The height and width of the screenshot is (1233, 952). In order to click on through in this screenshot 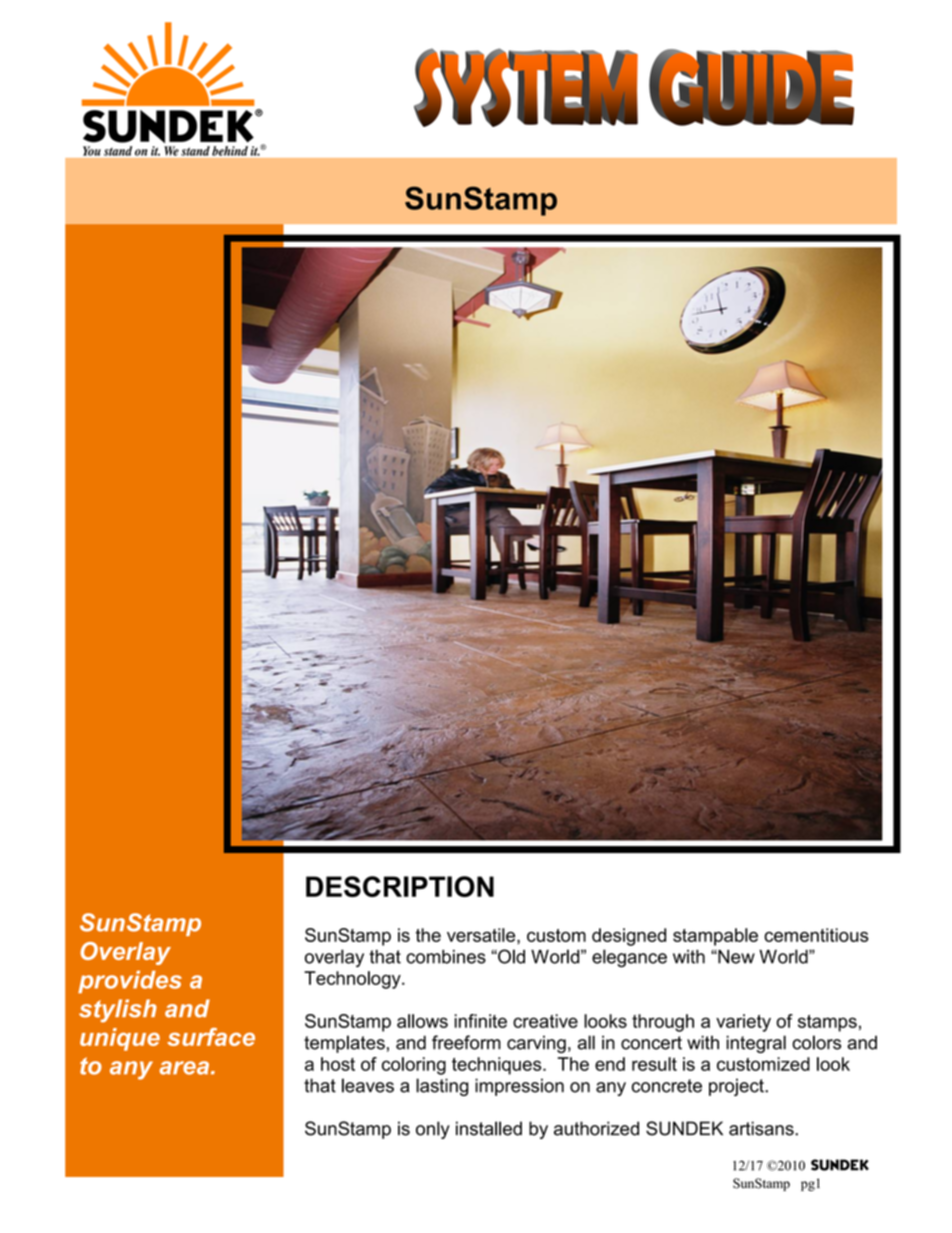, I will do `click(663, 1023)`.
